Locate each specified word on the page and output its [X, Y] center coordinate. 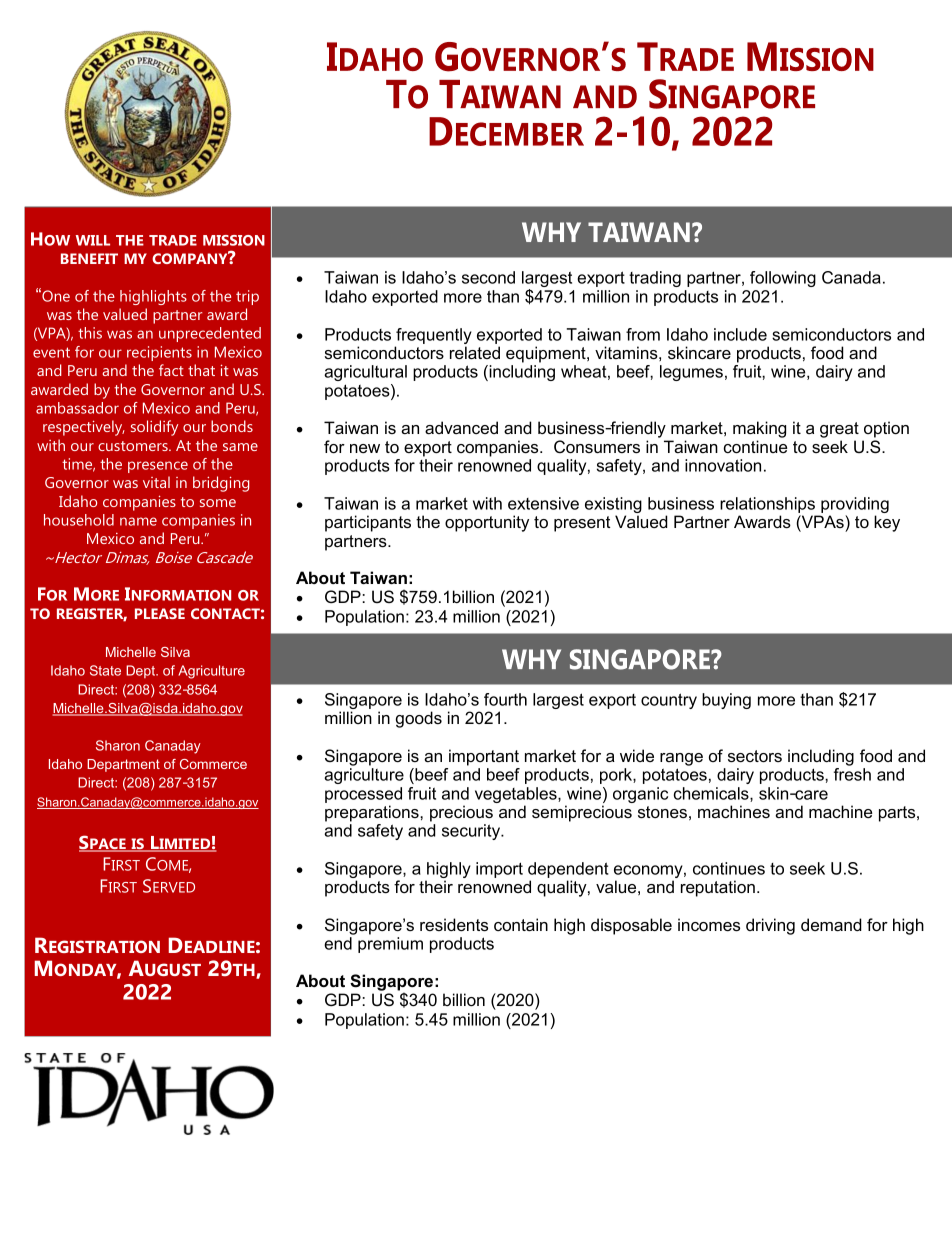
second [488, 277]
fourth [505, 699]
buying [726, 701]
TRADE [173, 240]
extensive [543, 503]
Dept [142, 671]
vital [156, 482]
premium [390, 945]
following [783, 279]
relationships [767, 505]
